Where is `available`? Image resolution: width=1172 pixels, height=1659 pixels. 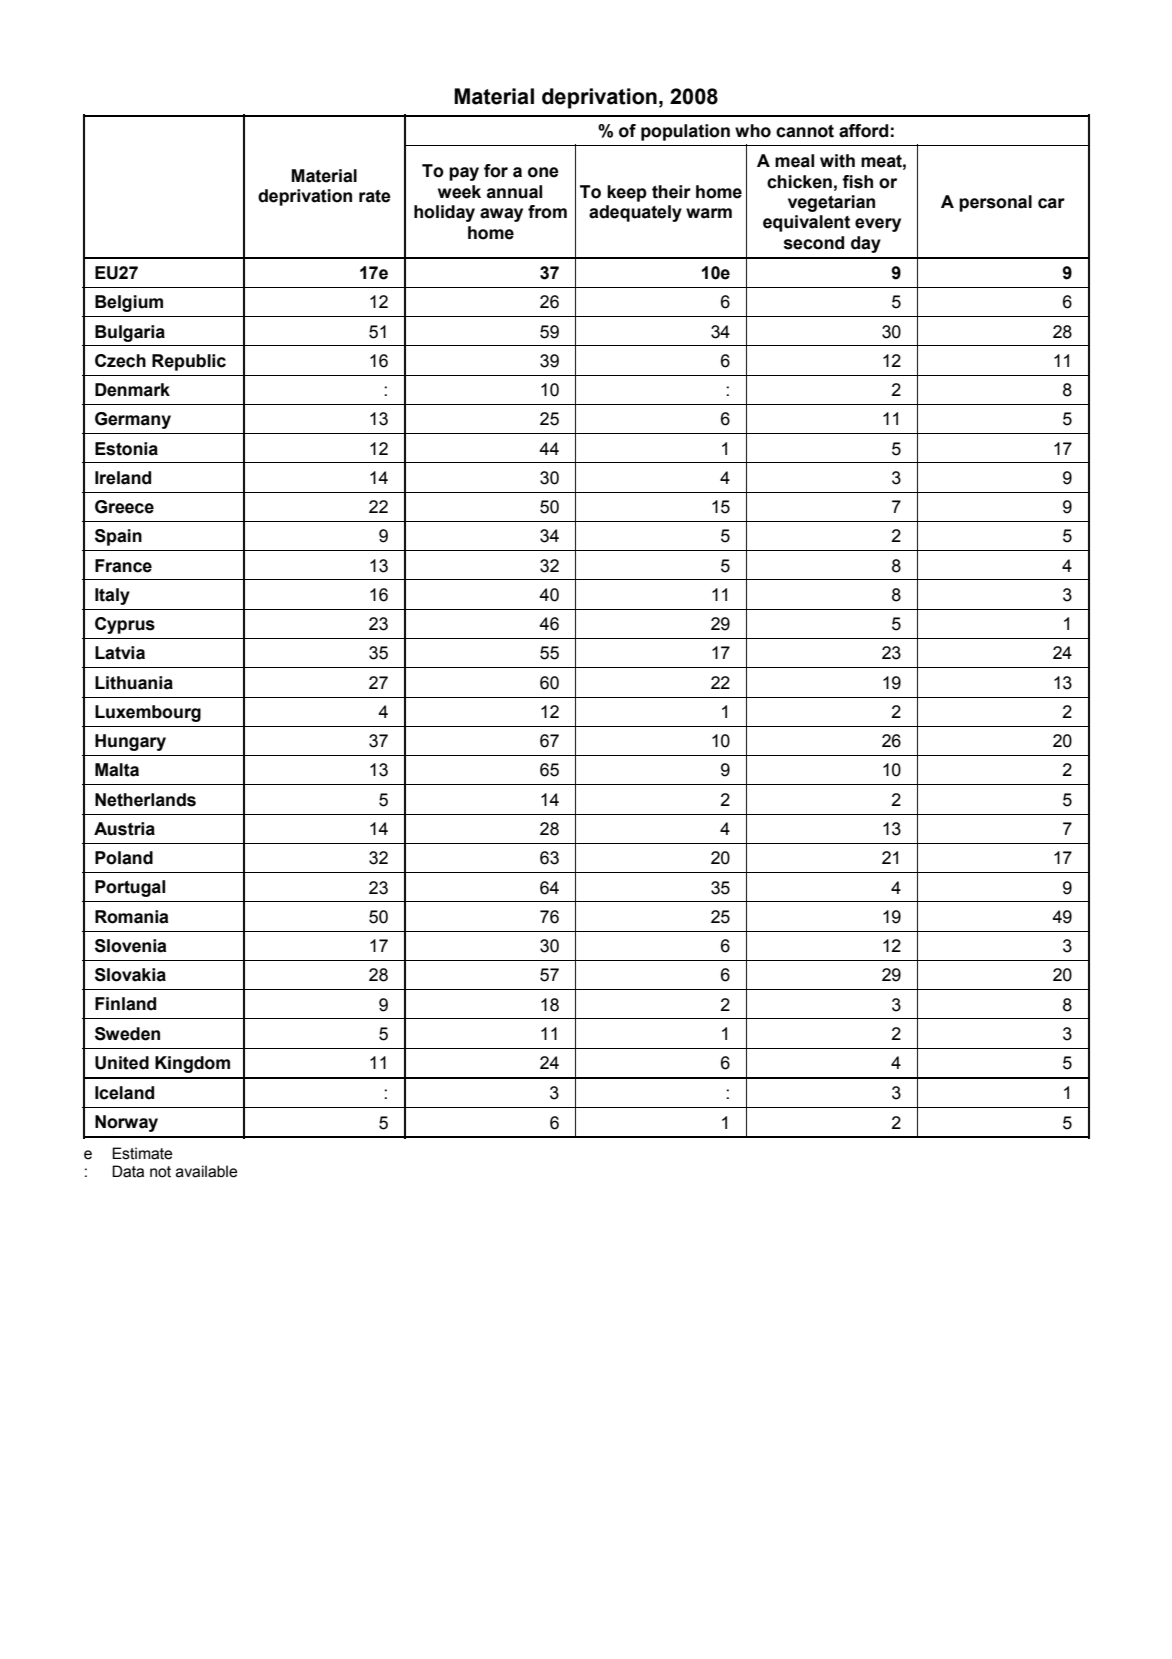
available is located at coordinates (207, 1171).
